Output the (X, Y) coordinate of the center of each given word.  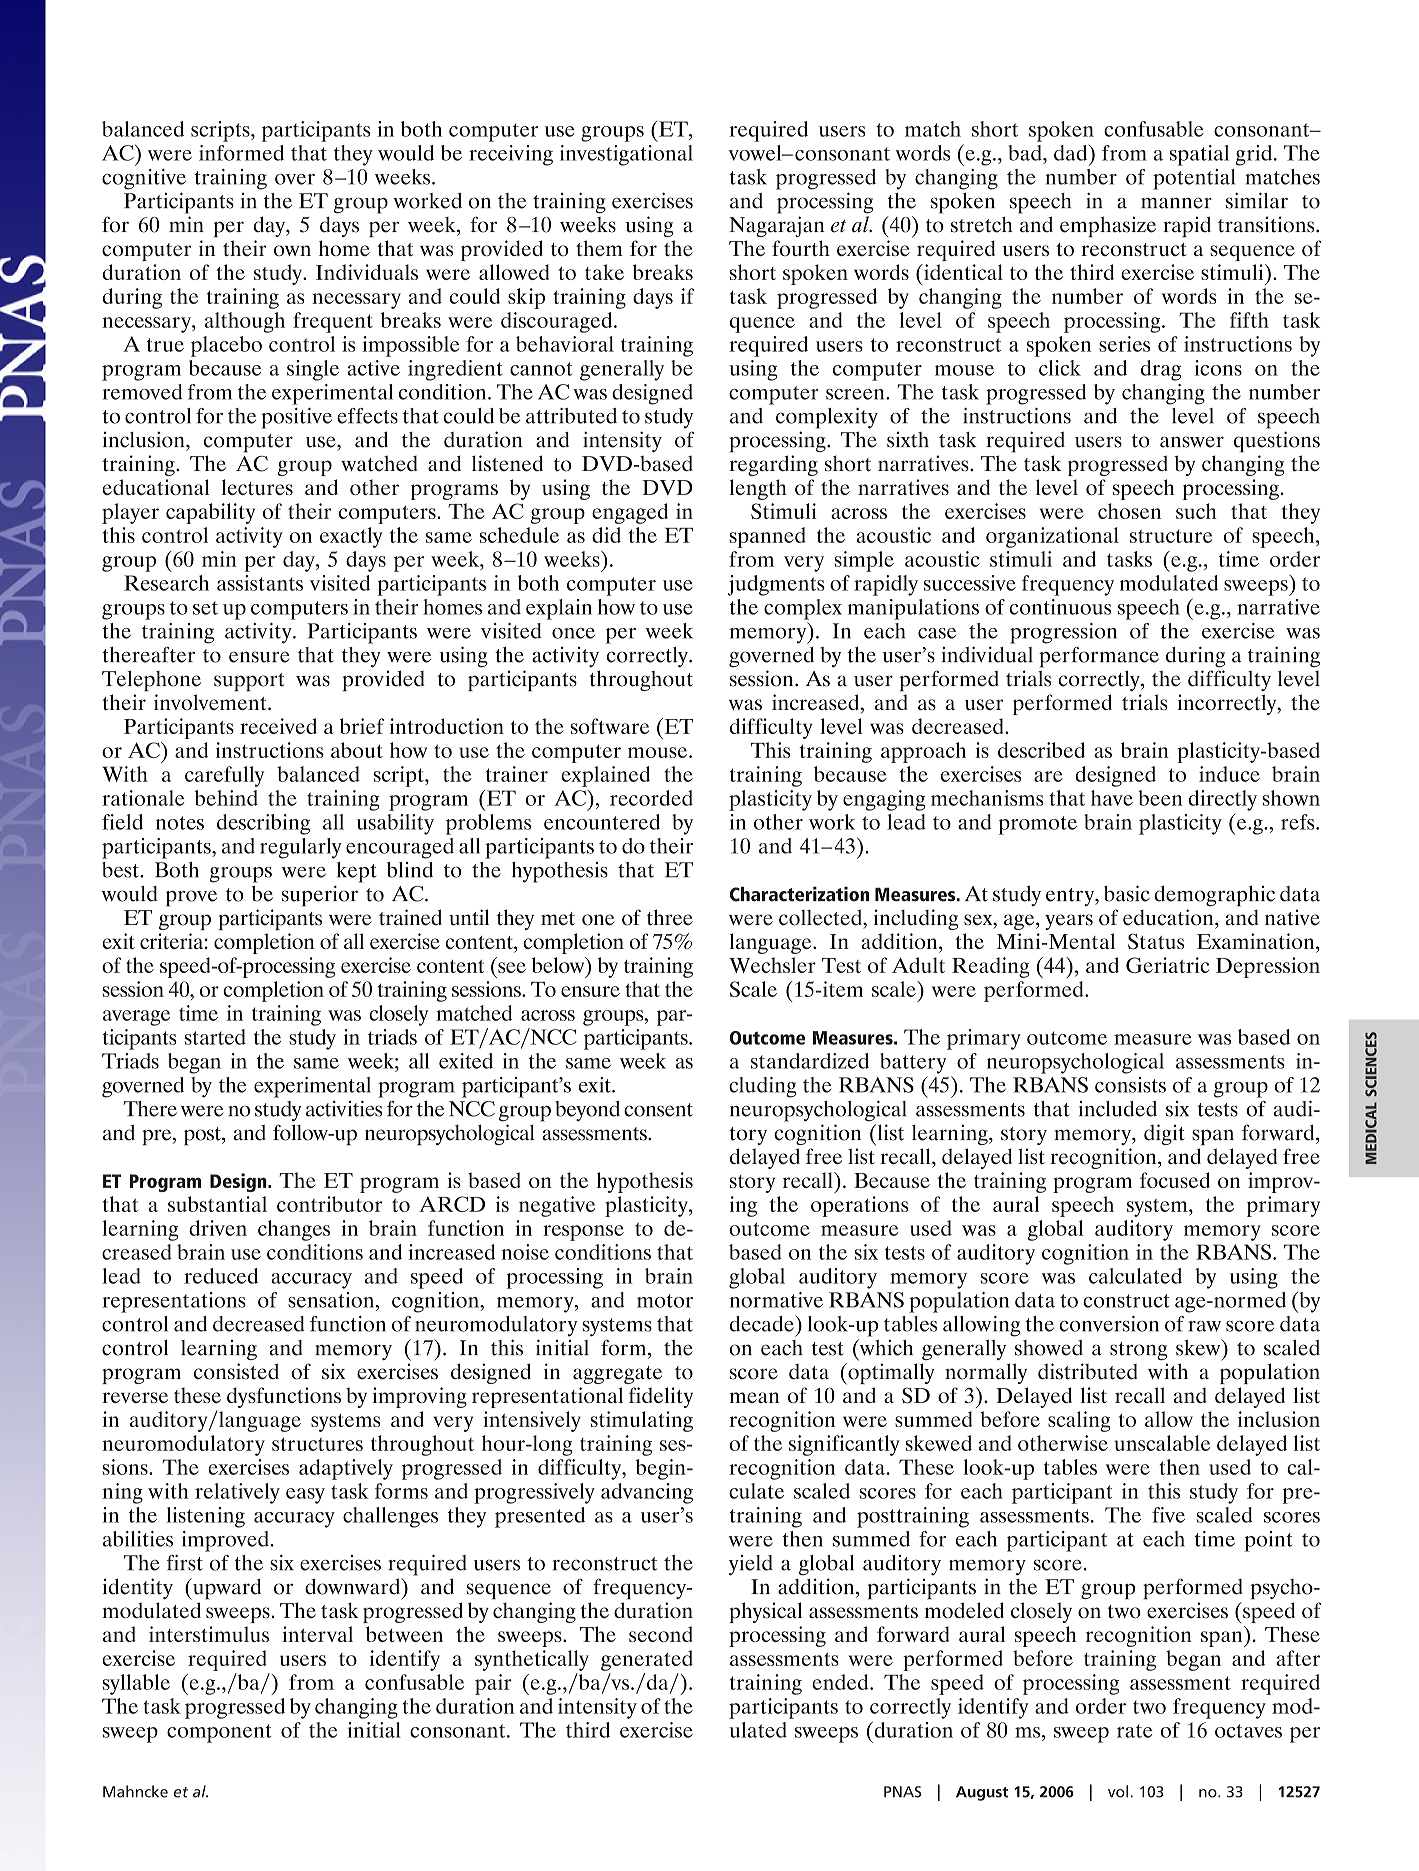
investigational (626, 155)
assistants (260, 583)
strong (1139, 1351)
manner (1176, 203)
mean (754, 1397)
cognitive (144, 179)
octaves (1248, 1731)
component (219, 1733)
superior (320, 896)
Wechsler (772, 965)
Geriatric (1167, 965)
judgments (776, 585)
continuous (1060, 607)
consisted (236, 1371)
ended (841, 1682)
